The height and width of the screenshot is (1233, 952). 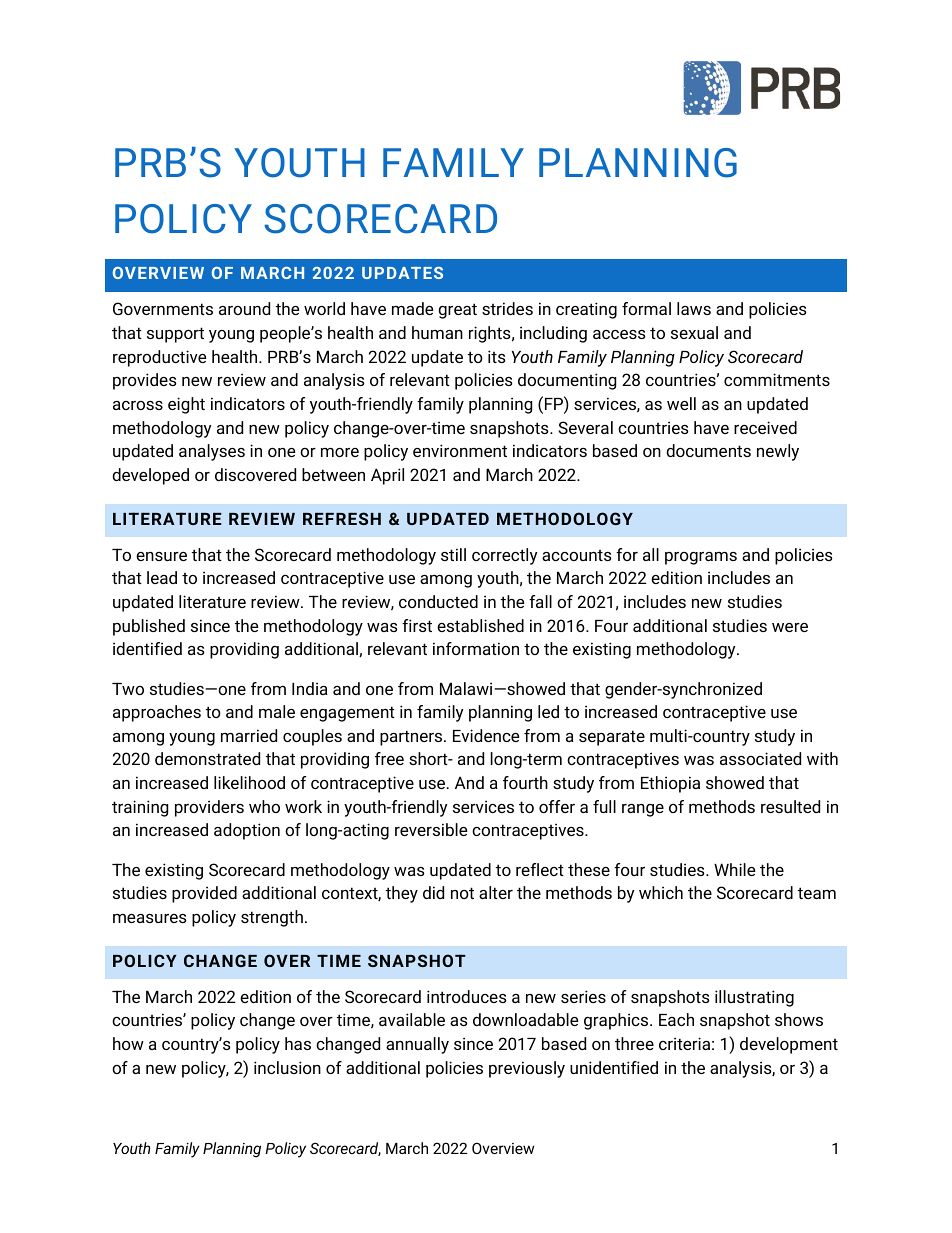 What do you see at coordinates (417, 1045) in the screenshot?
I see `annually` at bounding box center [417, 1045].
